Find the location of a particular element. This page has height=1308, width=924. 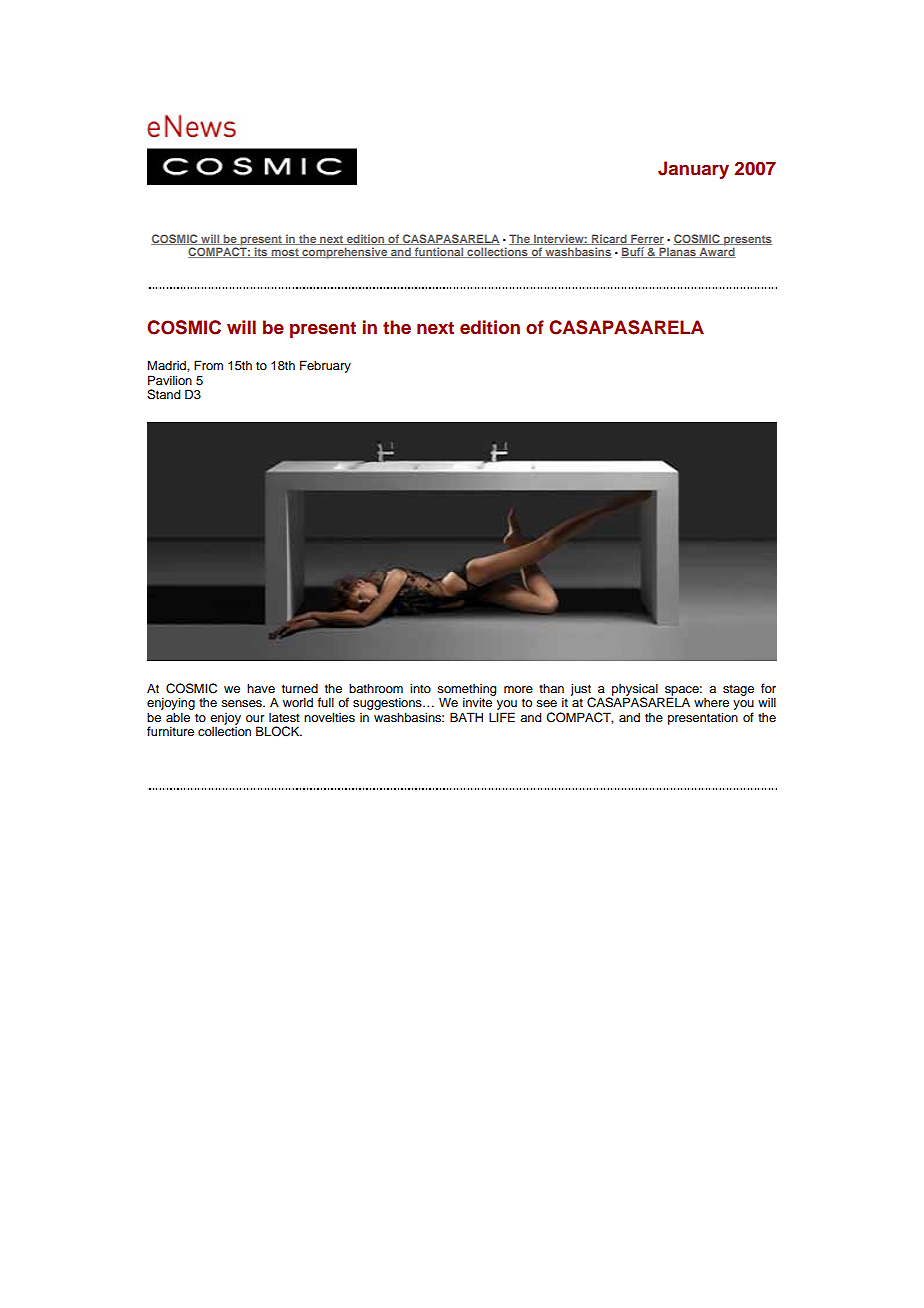

for is located at coordinates (768, 688).
